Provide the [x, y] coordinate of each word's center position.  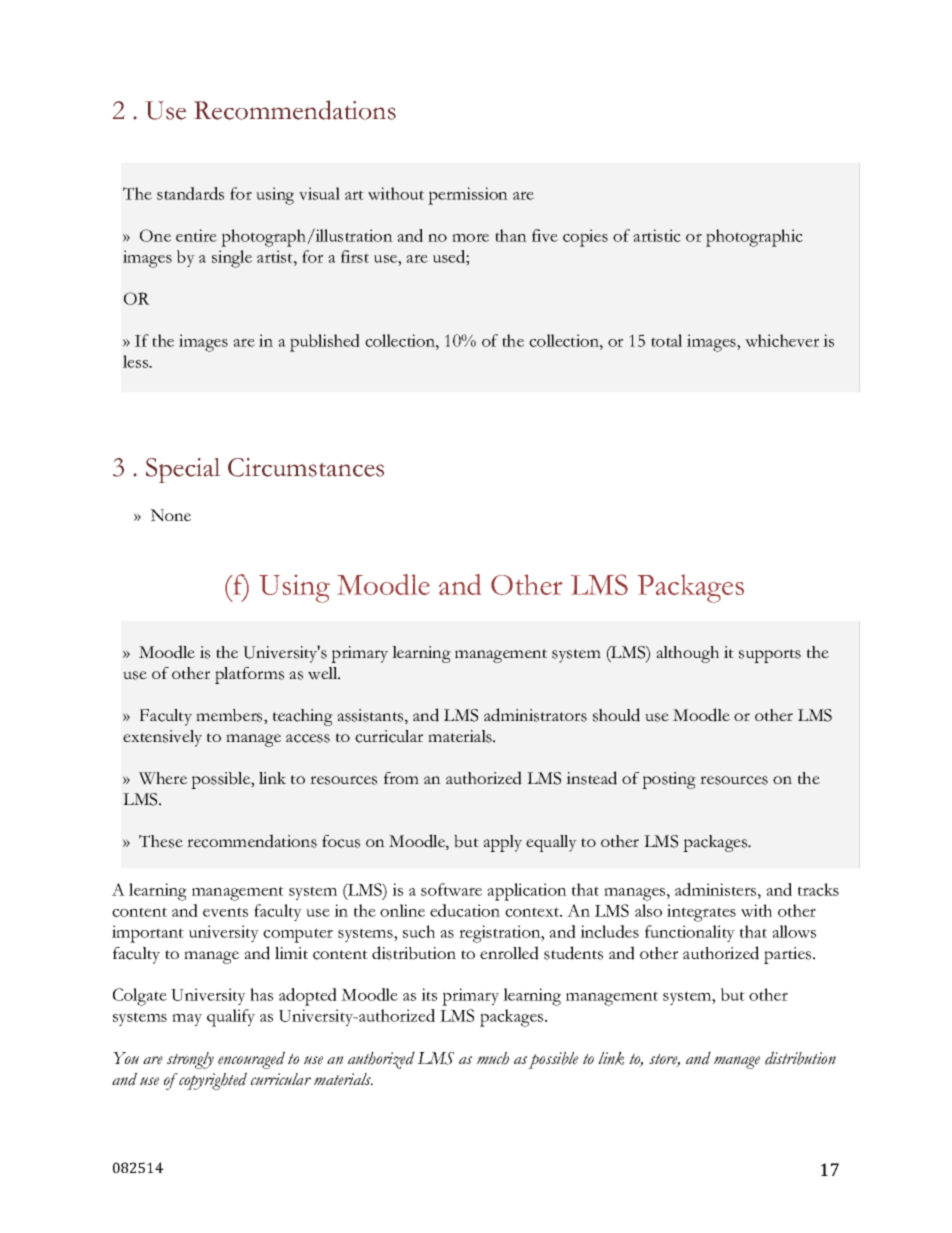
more [470, 237]
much [493, 1058]
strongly [190, 1060]
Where [163, 778]
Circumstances [306, 467]
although [687, 654]
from [401, 778]
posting [669, 780]
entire [196, 235]
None [170, 515]
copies [585, 238]
